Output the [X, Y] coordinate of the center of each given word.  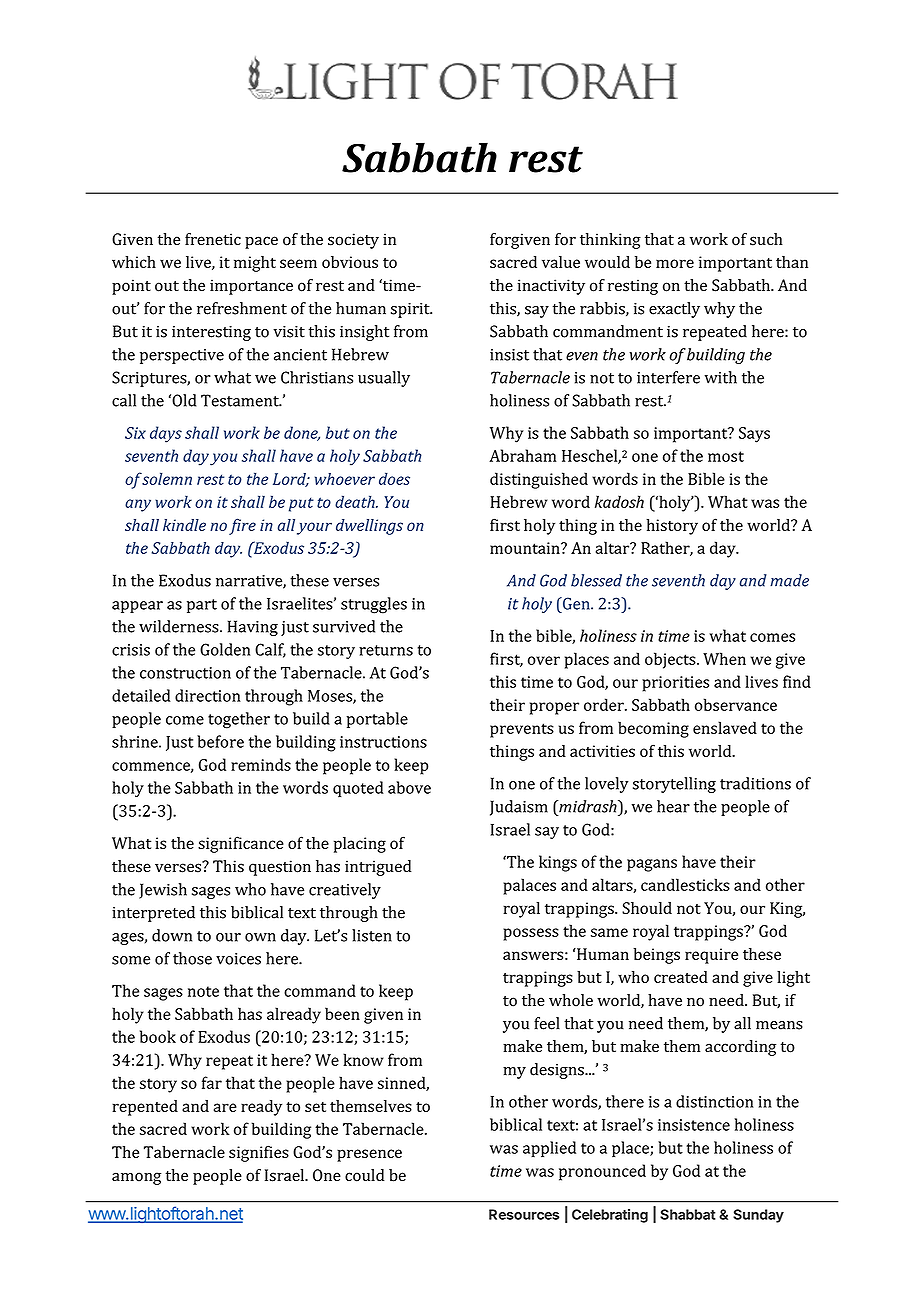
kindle [184, 525]
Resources [524, 1214]
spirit [411, 310]
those [192, 958]
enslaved [725, 727]
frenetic [213, 239]
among [136, 1178]
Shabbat [687, 1214]
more [675, 263]
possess [531, 934]
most [726, 456]
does [394, 478]
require [711, 956]
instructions [383, 742]
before [220, 741]
